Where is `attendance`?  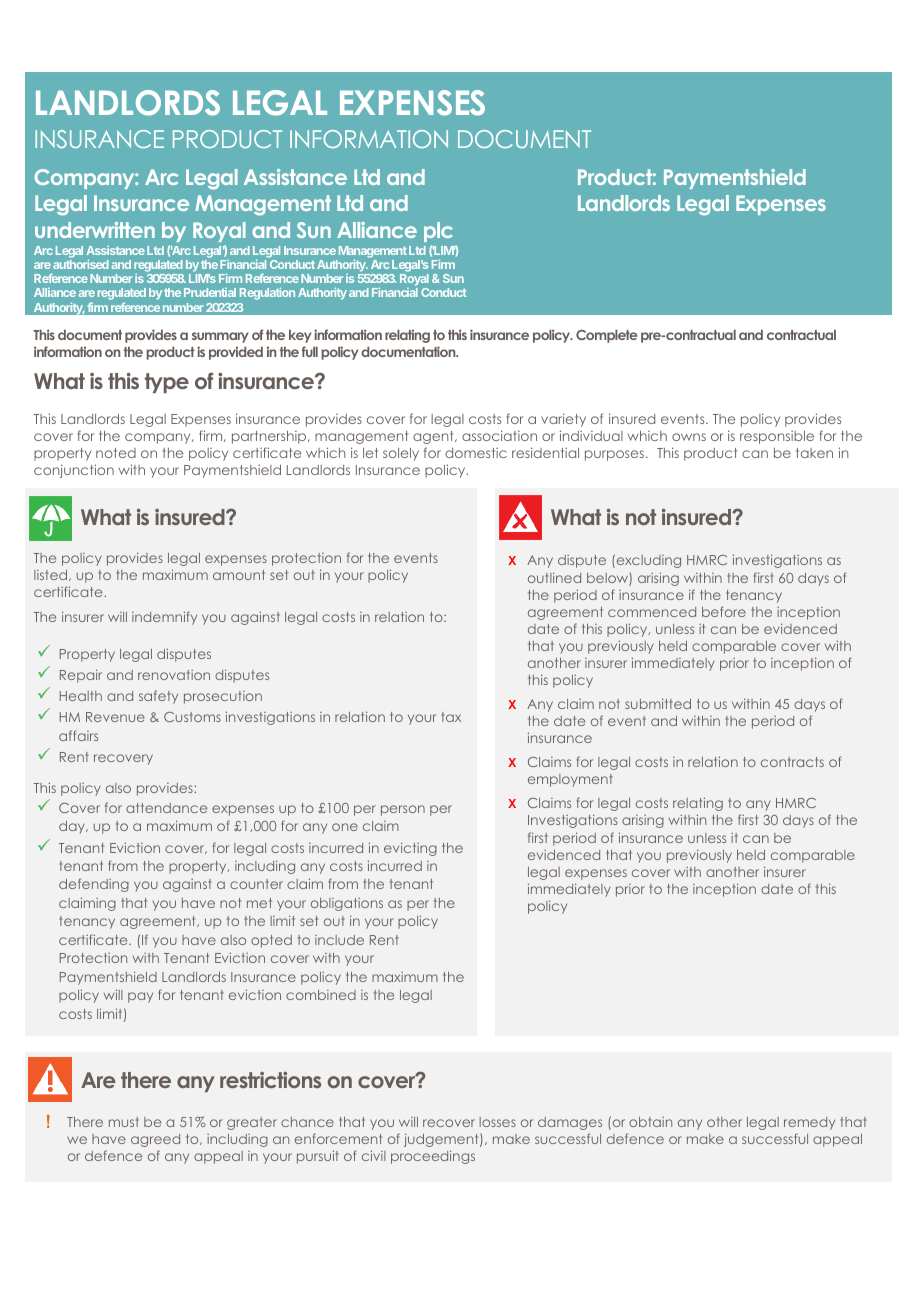 attendance is located at coordinates (166, 808).
